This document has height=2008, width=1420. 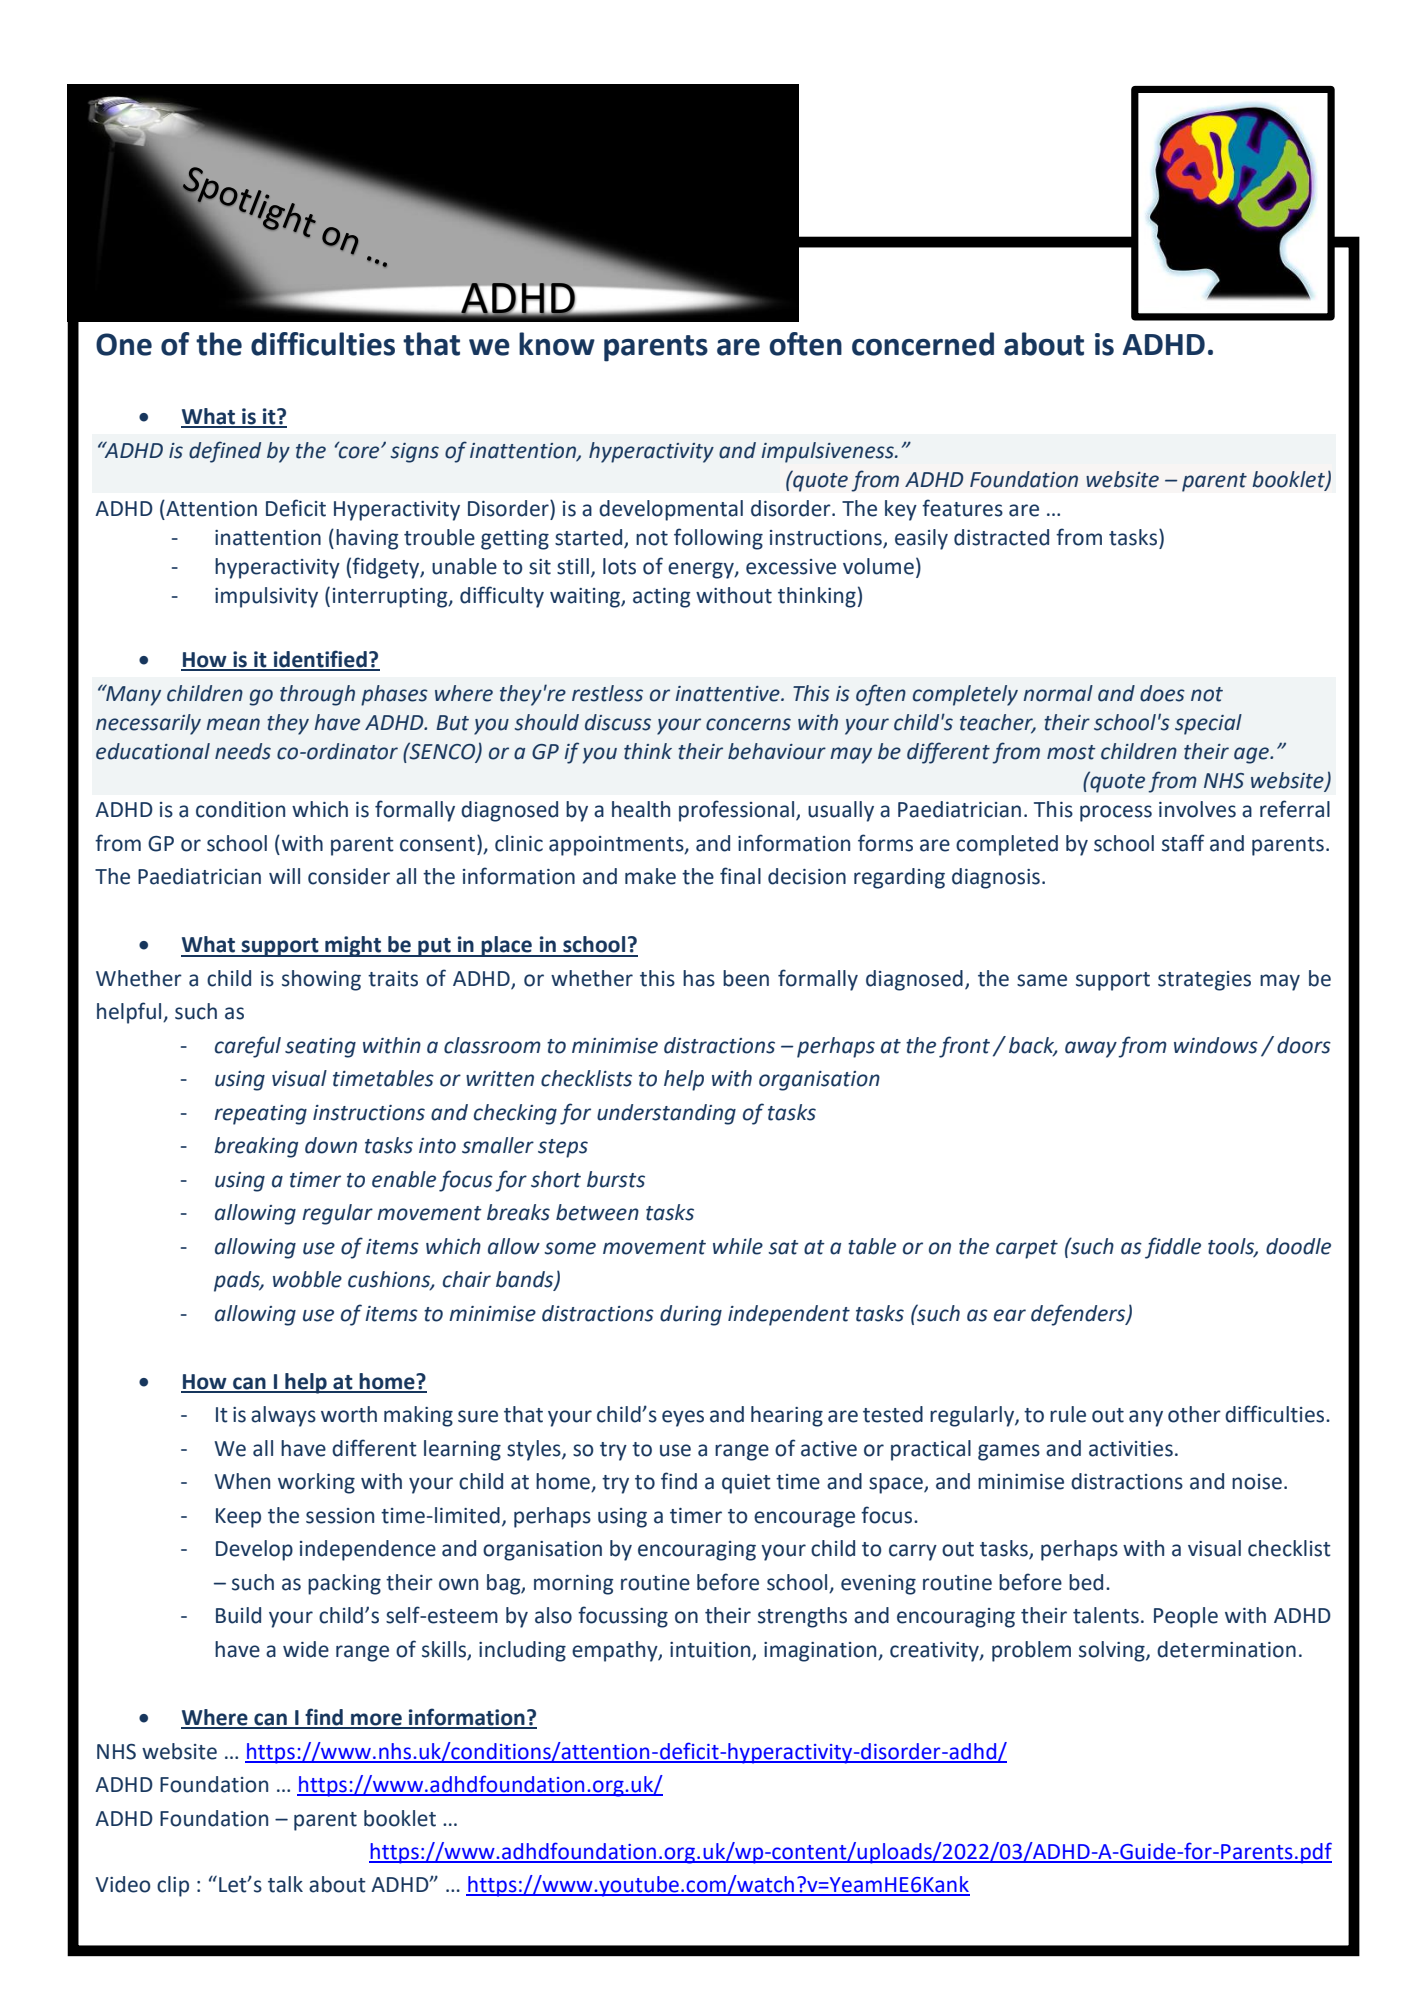 What do you see at coordinates (284, 876) in the document?
I see `will` at bounding box center [284, 876].
